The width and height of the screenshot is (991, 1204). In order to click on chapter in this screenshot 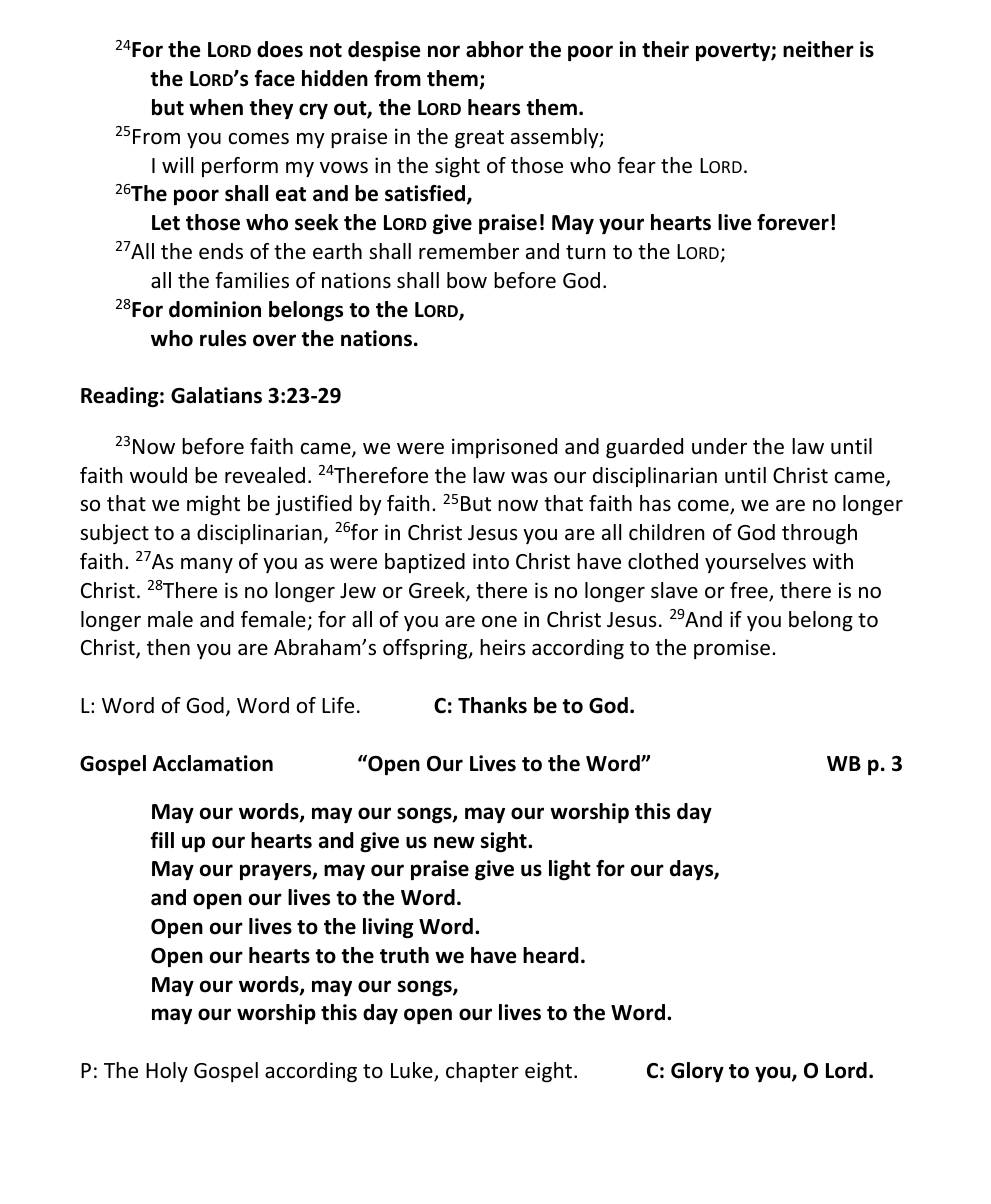, I will do `click(482, 1072)`.
